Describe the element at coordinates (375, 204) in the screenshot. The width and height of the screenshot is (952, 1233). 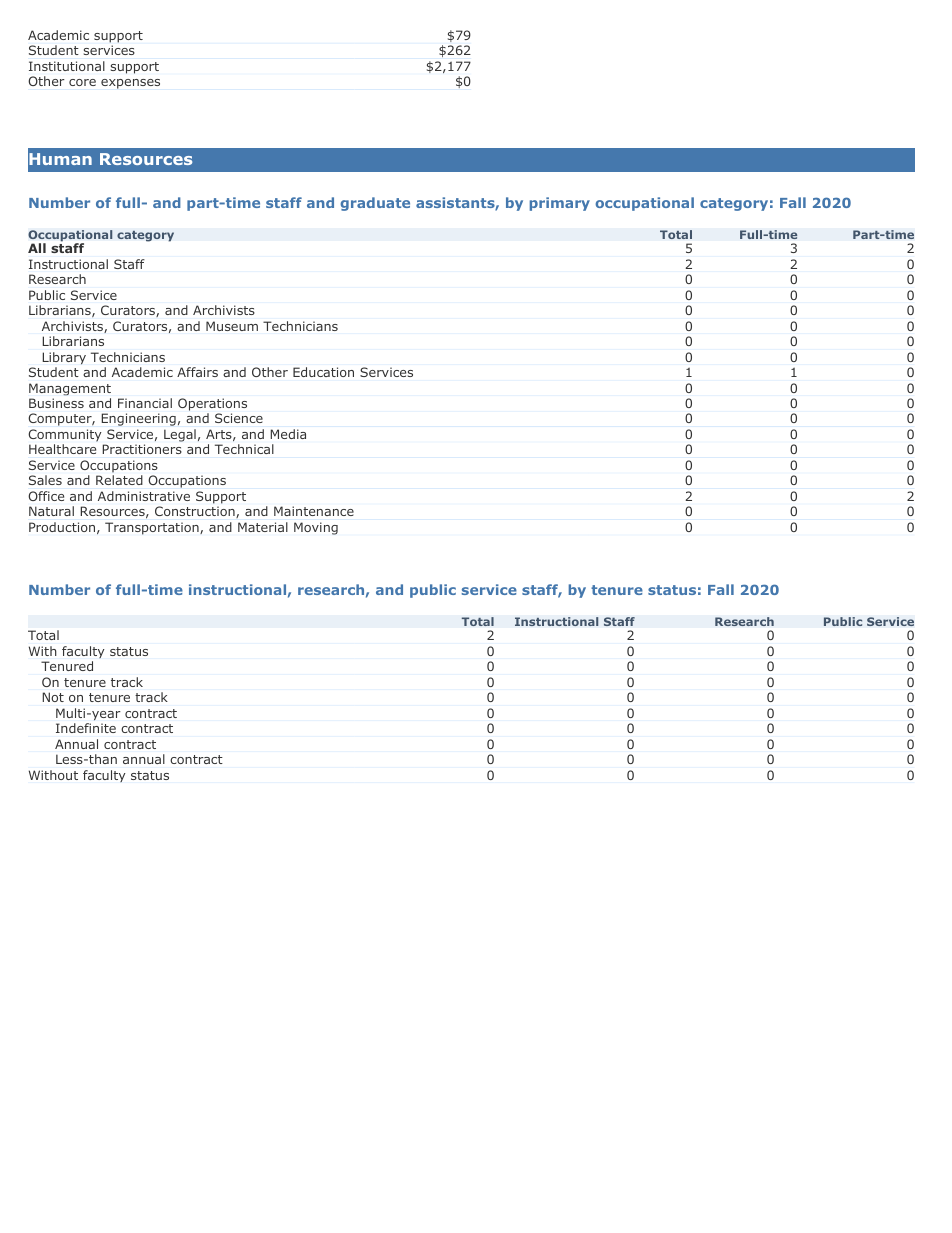
I see `graduate` at that location.
